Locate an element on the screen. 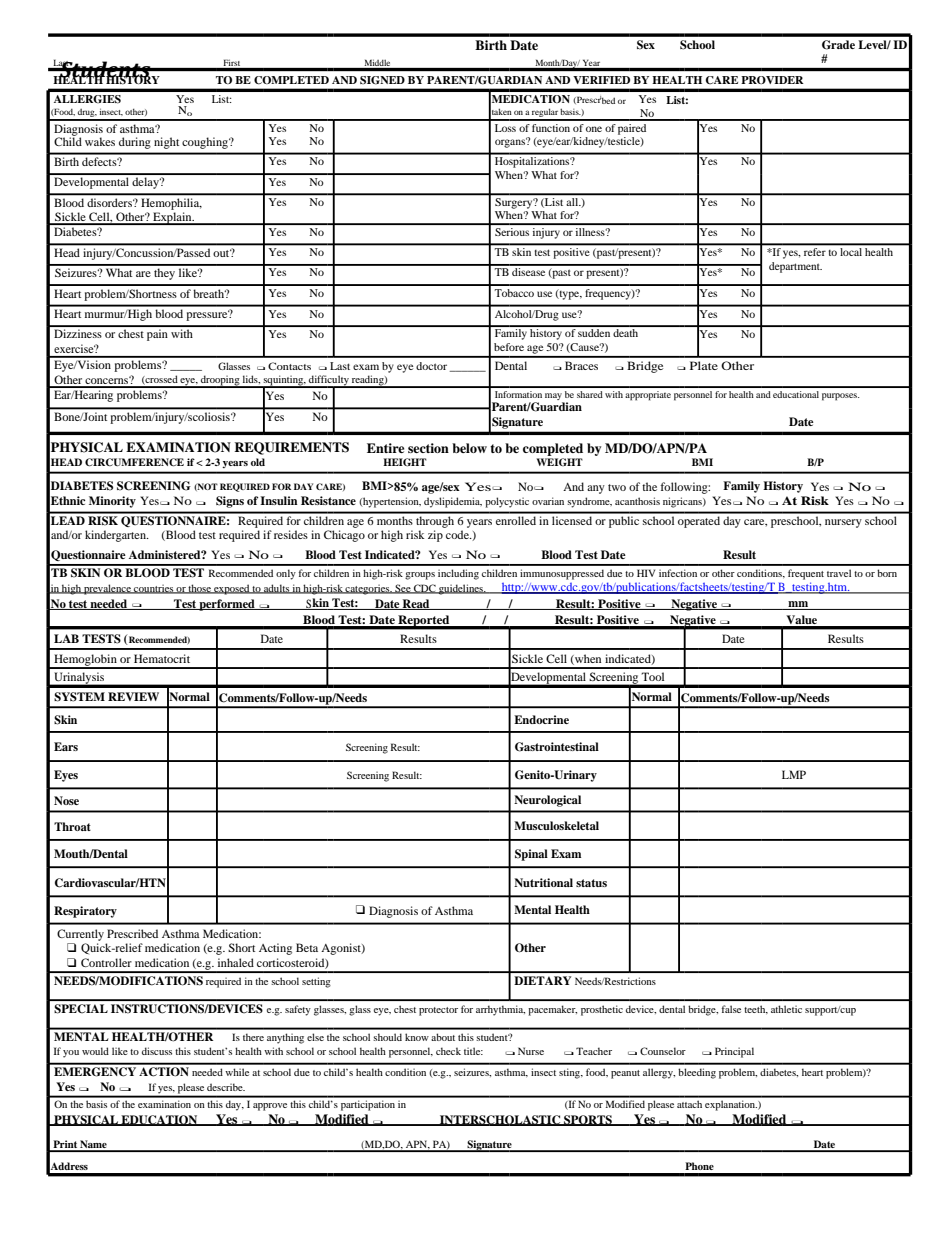 The image size is (952, 1233). Principal is located at coordinates (734, 1052).
